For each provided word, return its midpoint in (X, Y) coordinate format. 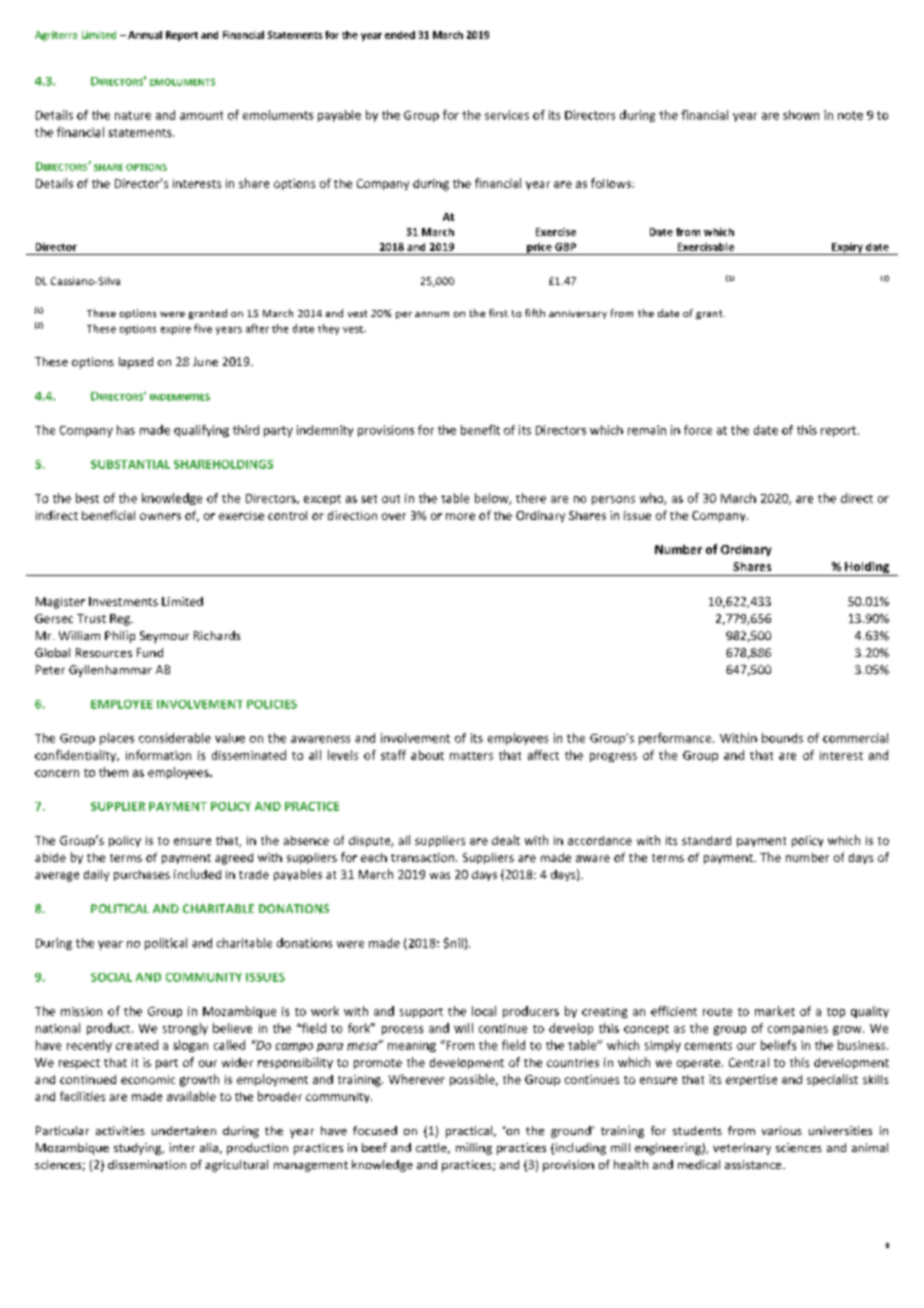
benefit (480, 430)
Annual (145, 35)
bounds (782, 738)
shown (801, 115)
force (698, 430)
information (158, 755)
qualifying (201, 431)
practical (469, 1132)
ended (400, 35)
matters (471, 756)
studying (139, 1149)
